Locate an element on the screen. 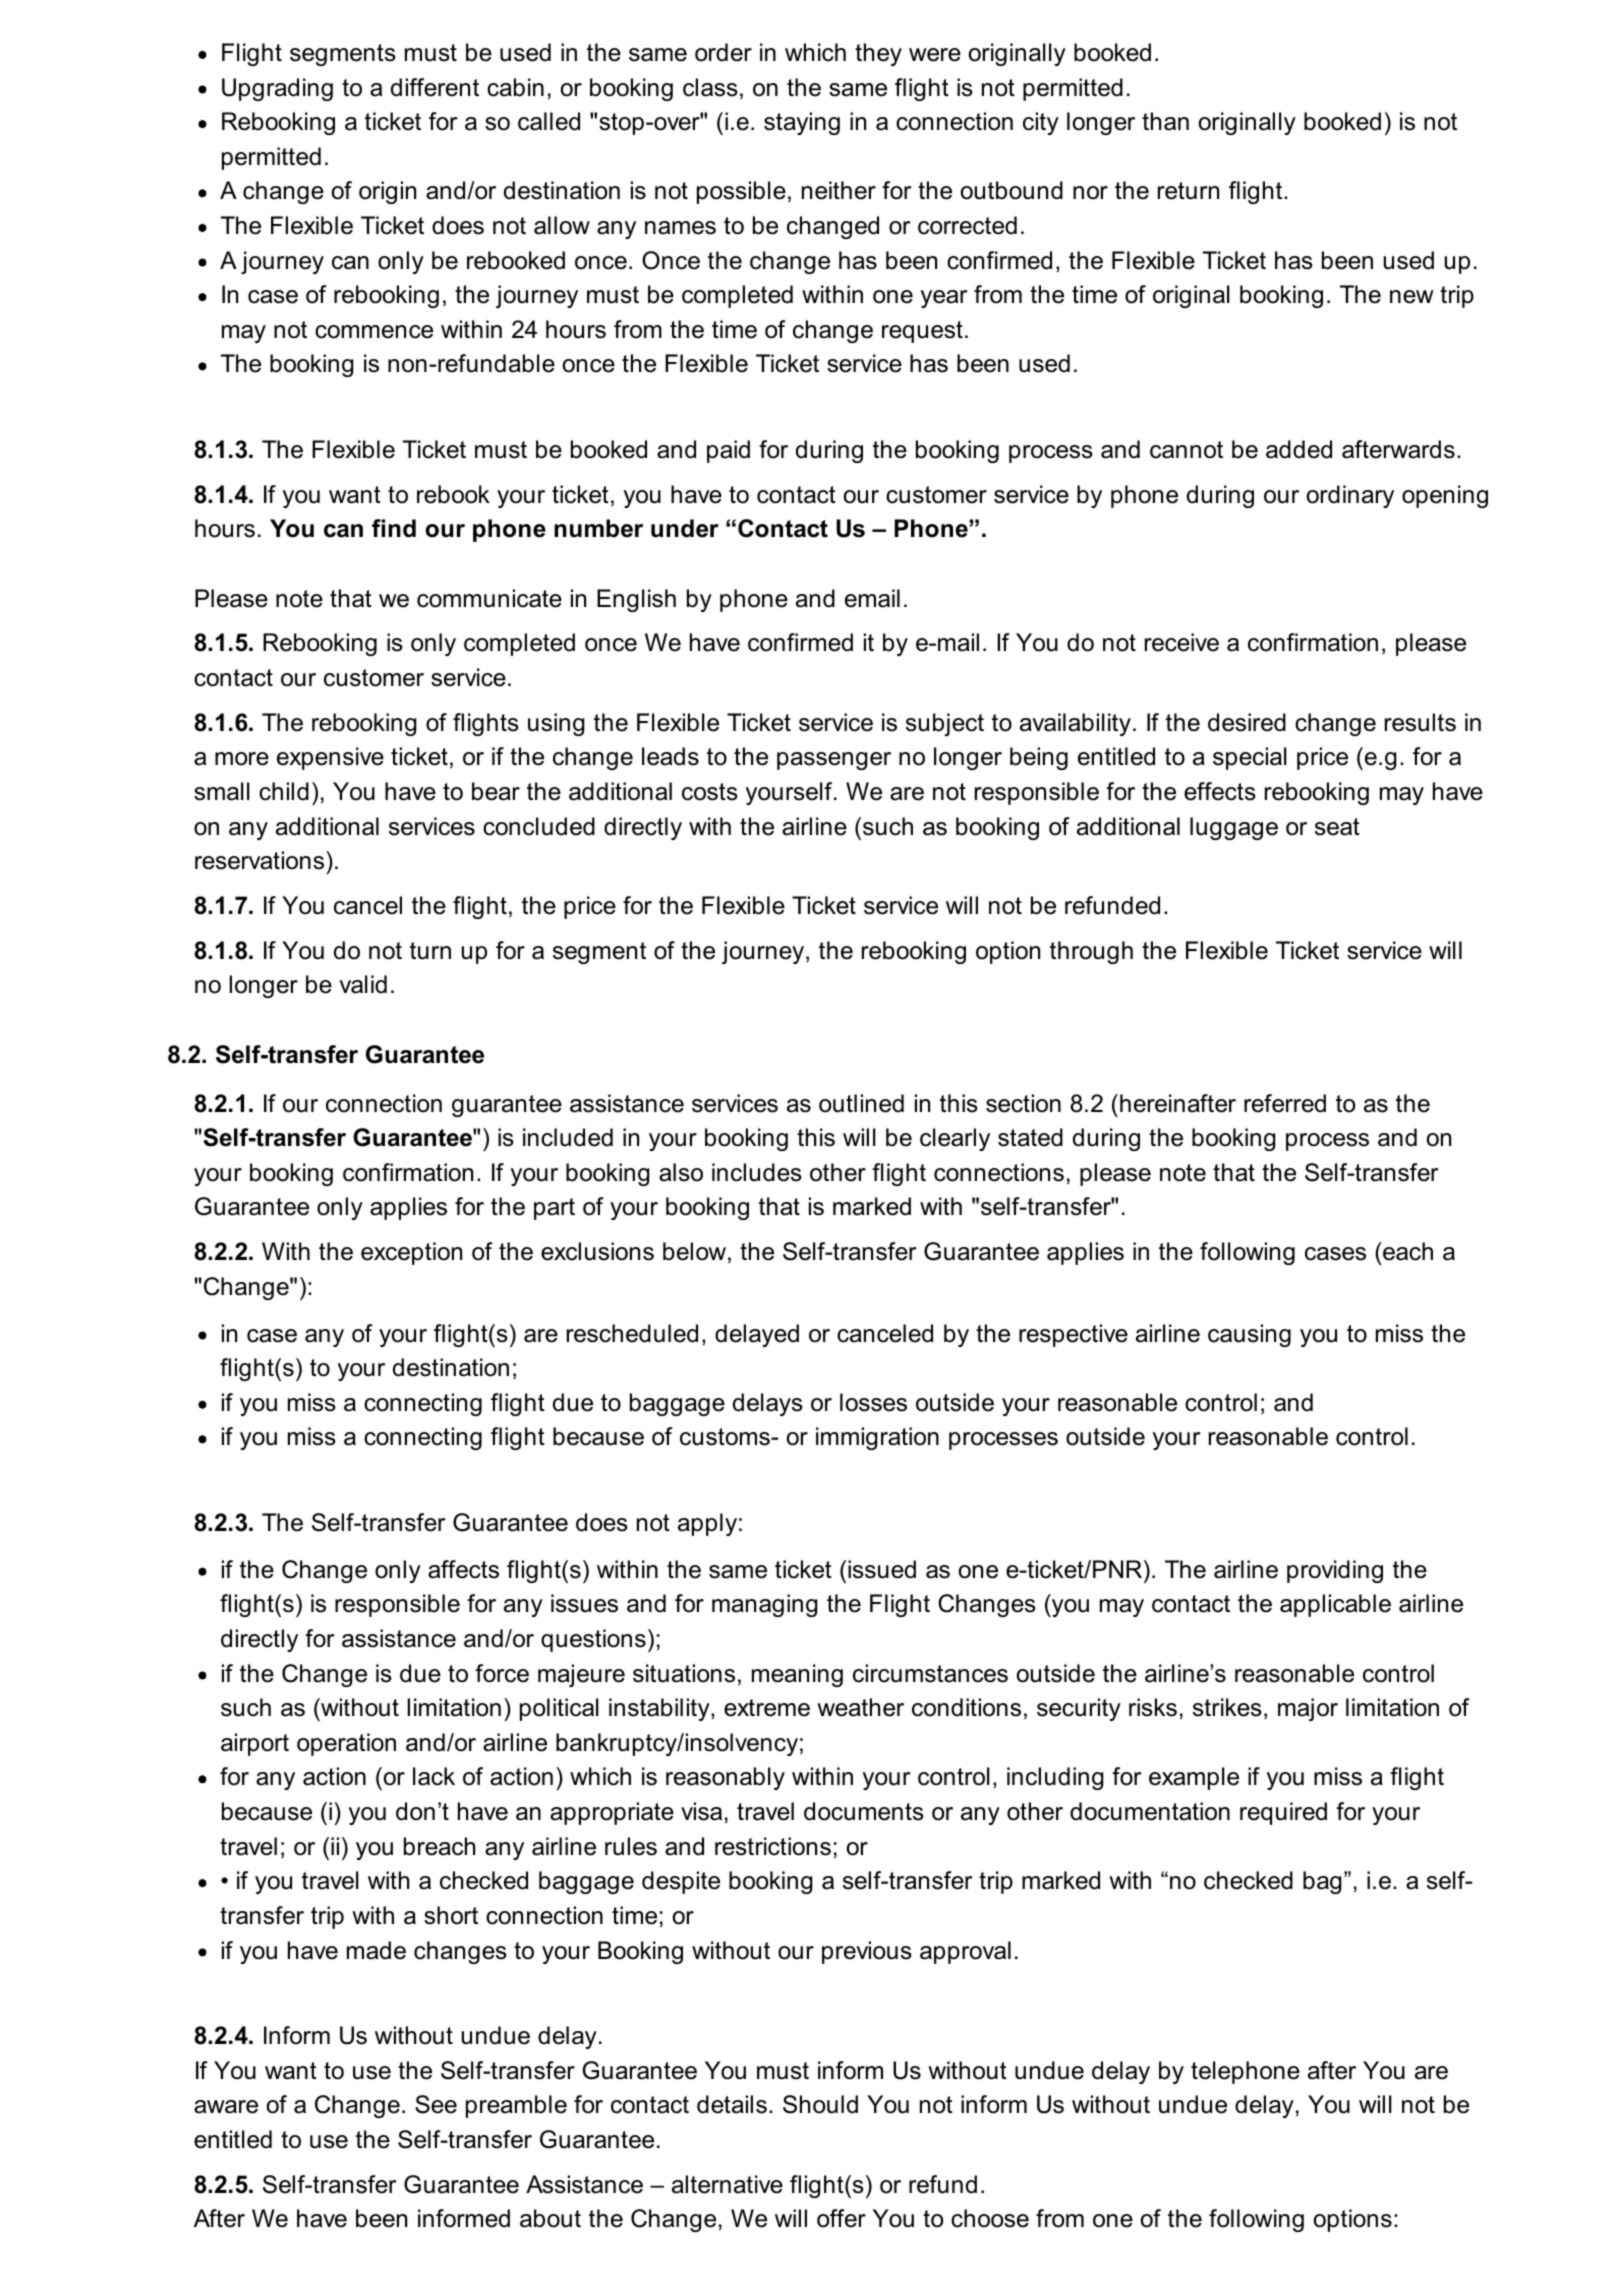 The image size is (1616, 2286). different is located at coordinates (435, 87).
